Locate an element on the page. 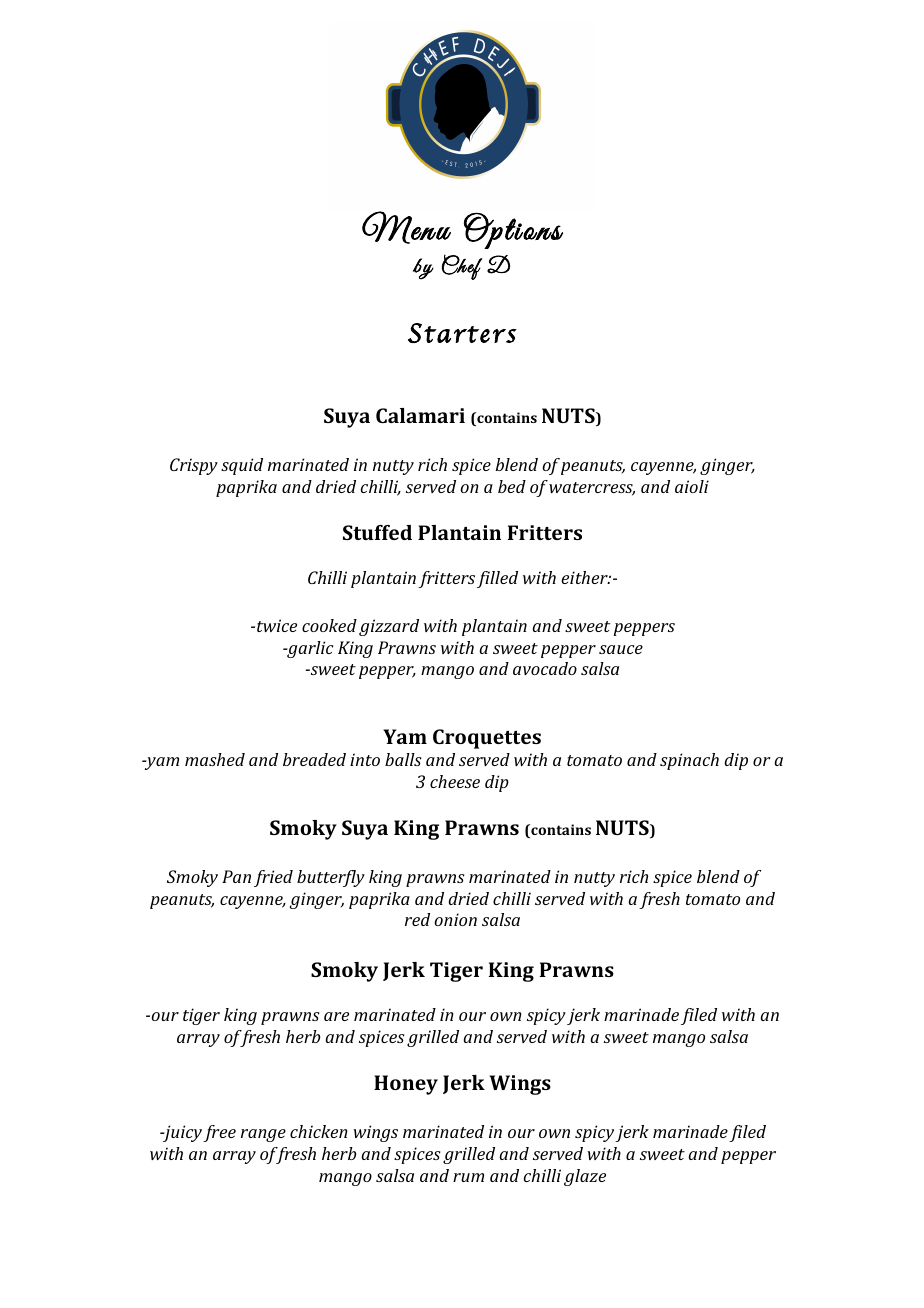 This document has height=1308, width=924. free is located at coordinates (219, 1133).
